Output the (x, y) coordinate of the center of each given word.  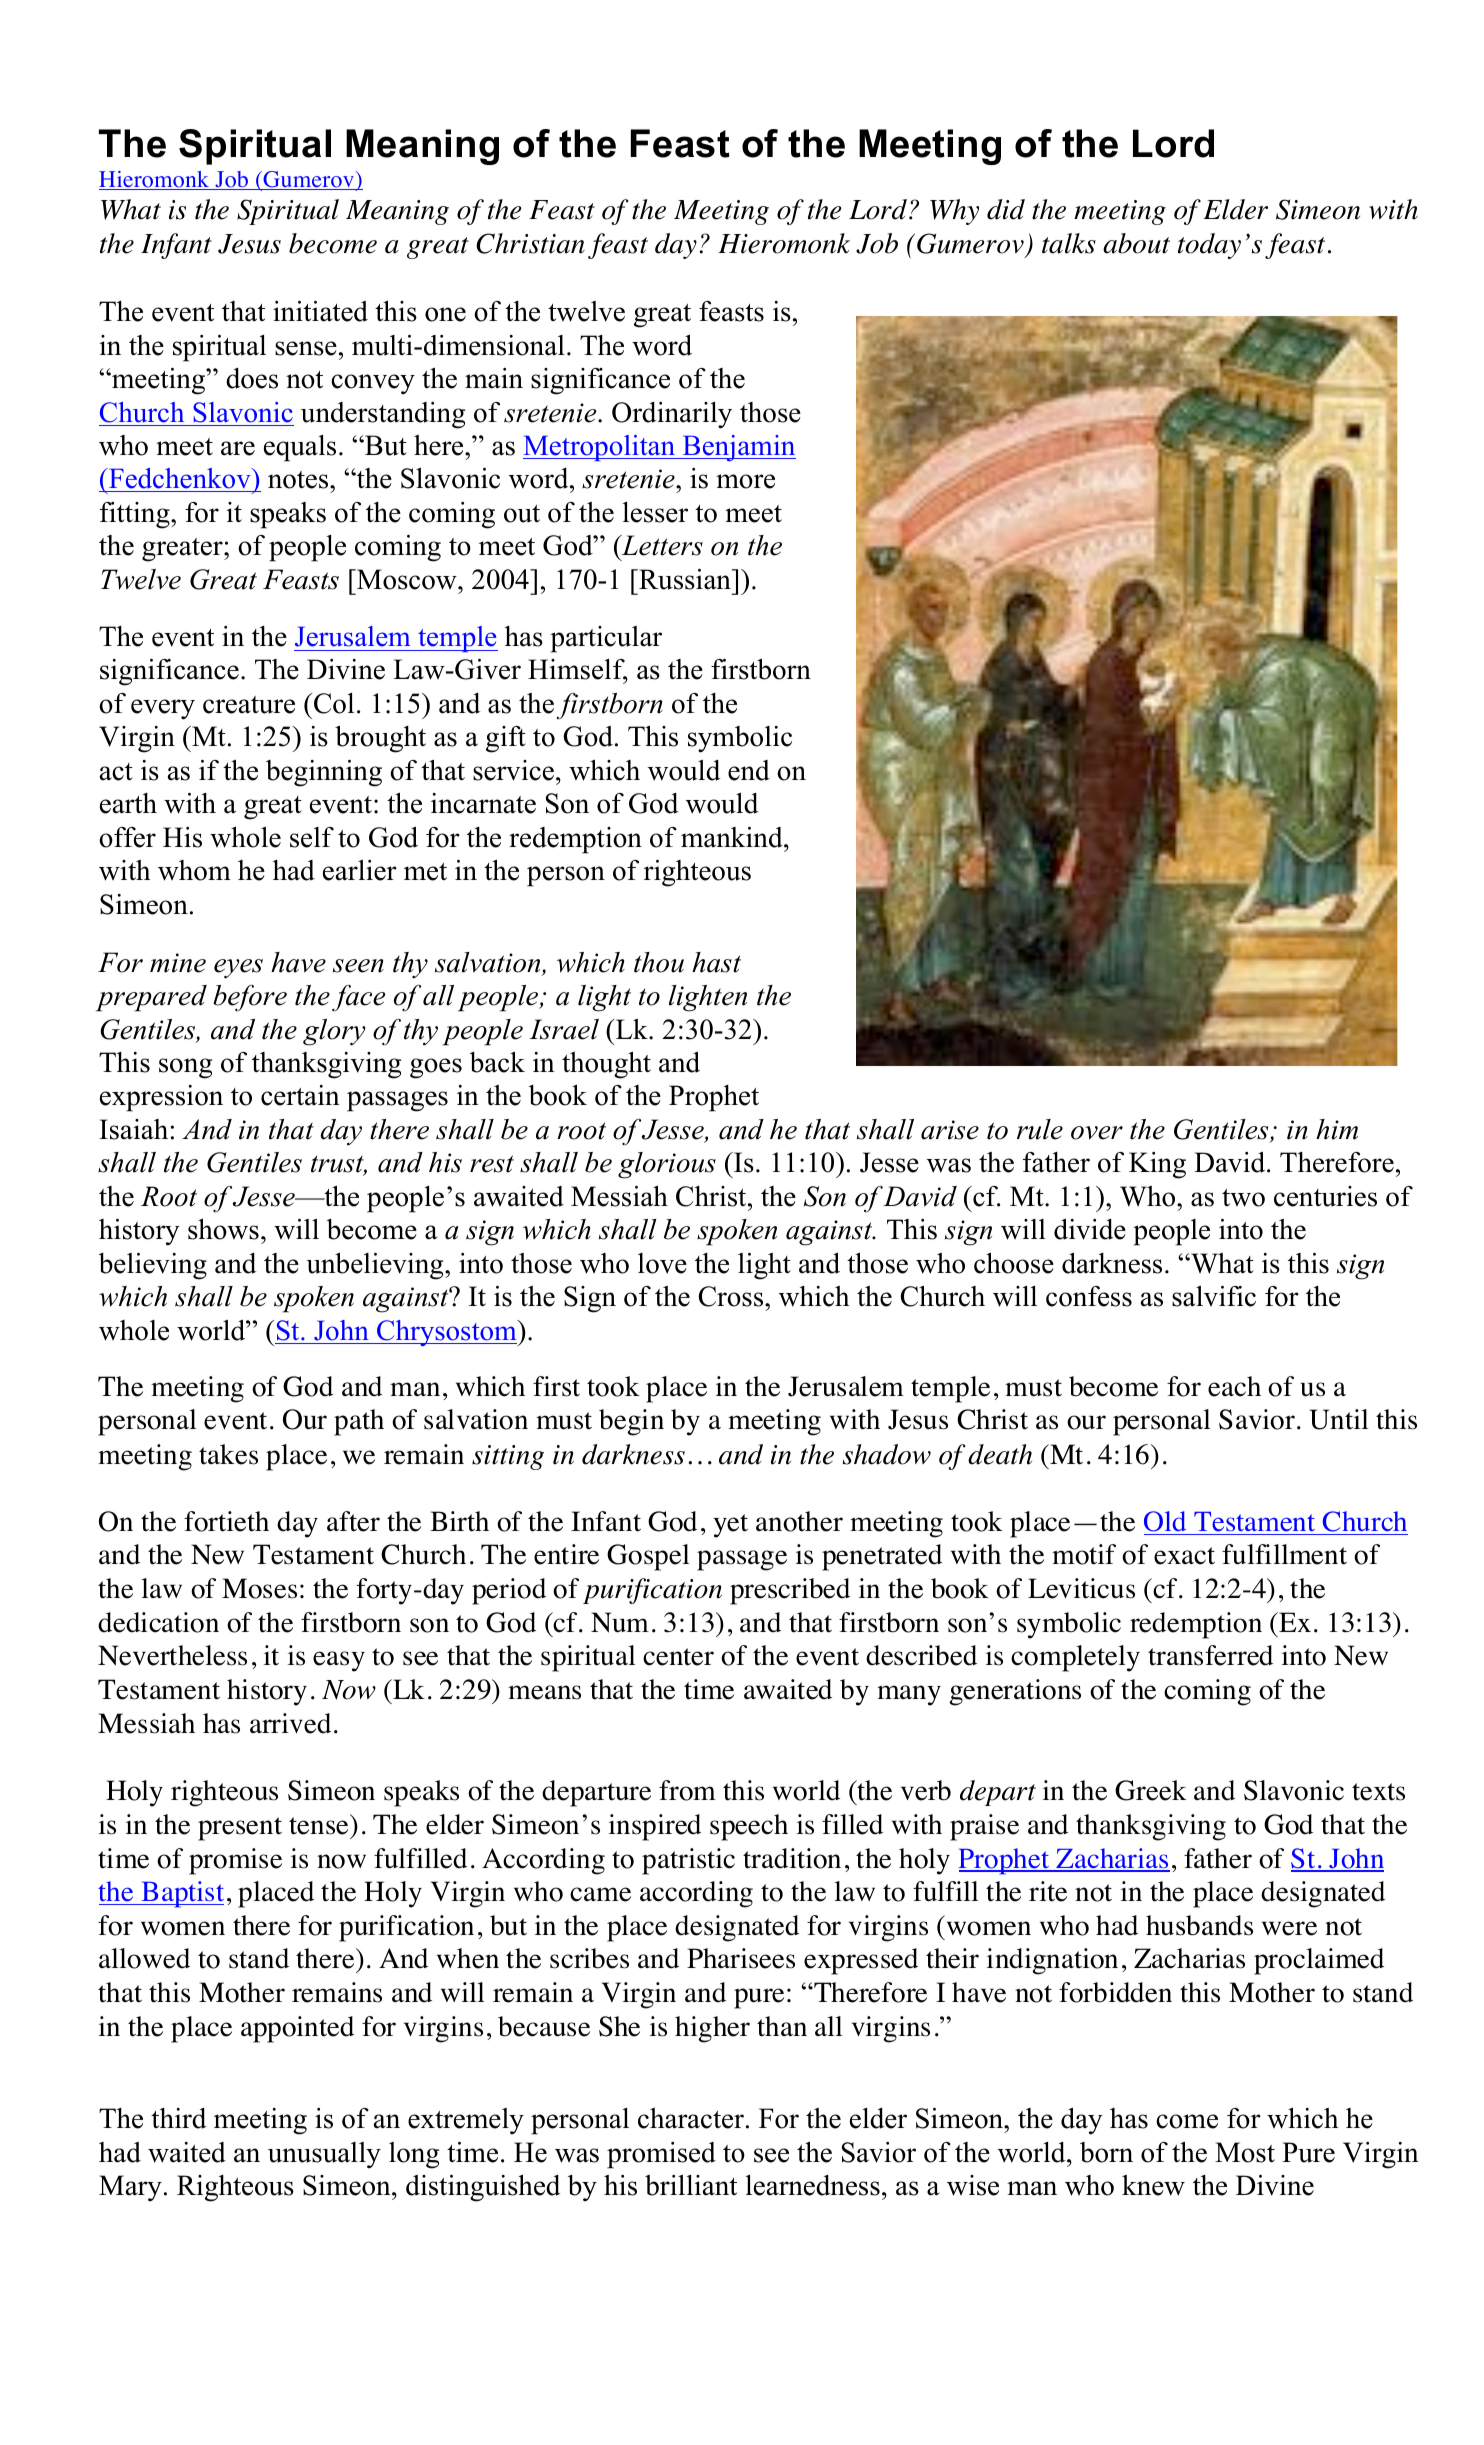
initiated (320, 311)
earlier (360, 870)
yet (730, 1526)
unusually (324, 2155)
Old (1165, 1521)
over (1097, 1133)
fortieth (226, 1521)
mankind (733, 837)
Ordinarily (672, 415)
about (1136, 243)
